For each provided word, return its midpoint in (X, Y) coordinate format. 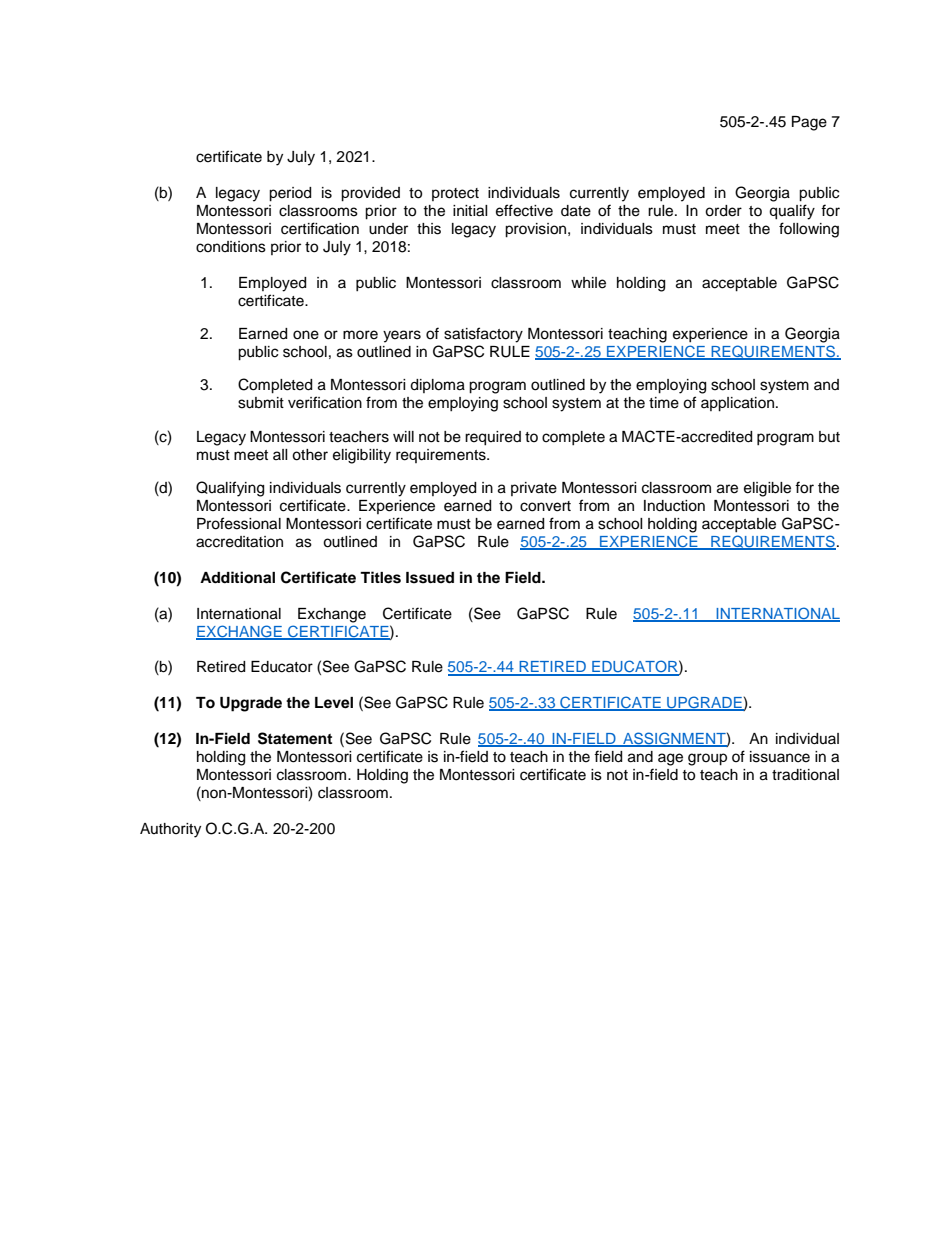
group (707, 759)
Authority (170, 830)
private (534, 489)
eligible (767, 489)
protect (455, 194)
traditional (805, 775)
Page (809, 123)
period (290, 194)
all (280, 454)
